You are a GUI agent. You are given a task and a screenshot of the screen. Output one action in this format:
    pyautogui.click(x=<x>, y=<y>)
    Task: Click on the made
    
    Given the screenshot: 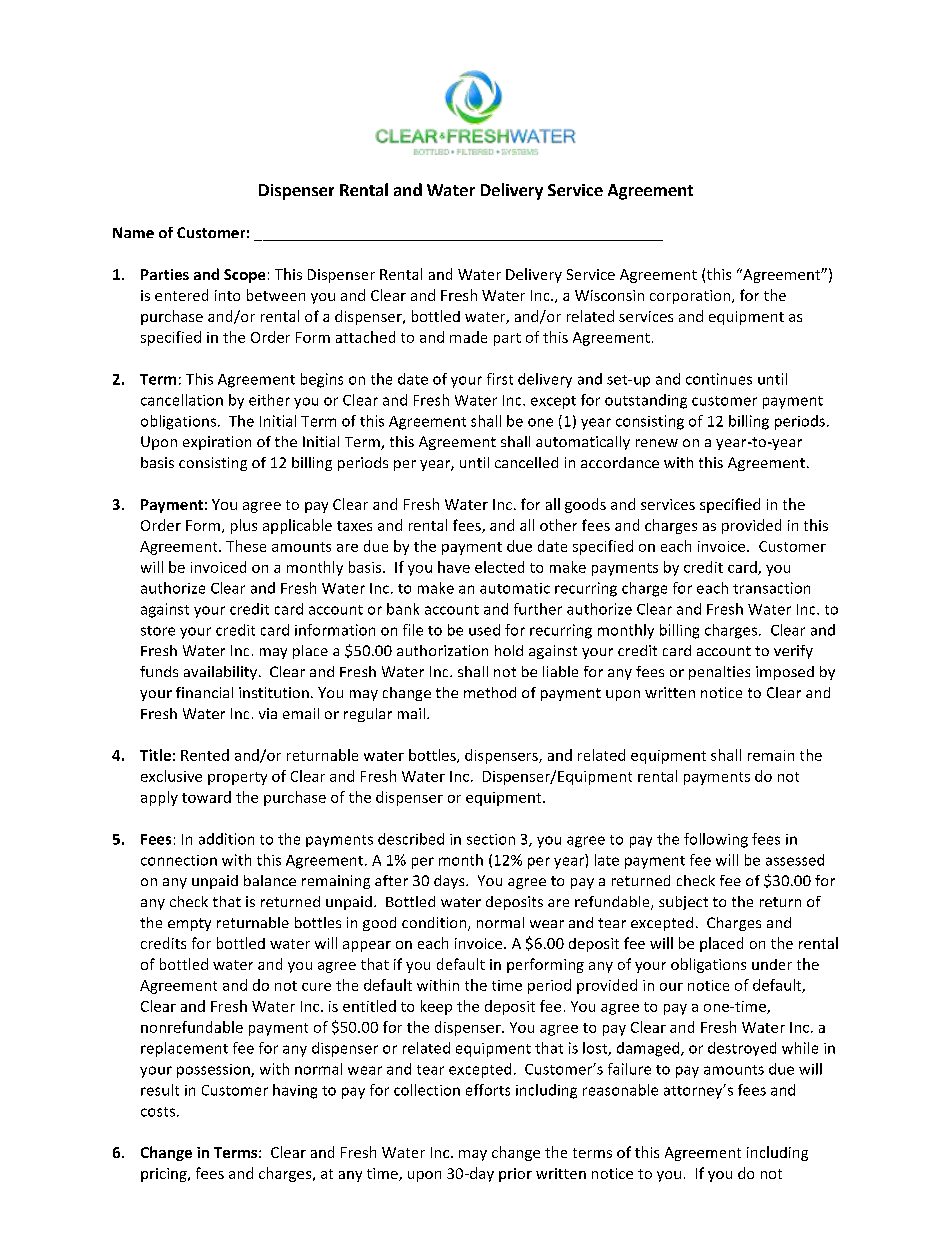 What is the action you would take?
    pyautogui.click(x=468, y=337)
